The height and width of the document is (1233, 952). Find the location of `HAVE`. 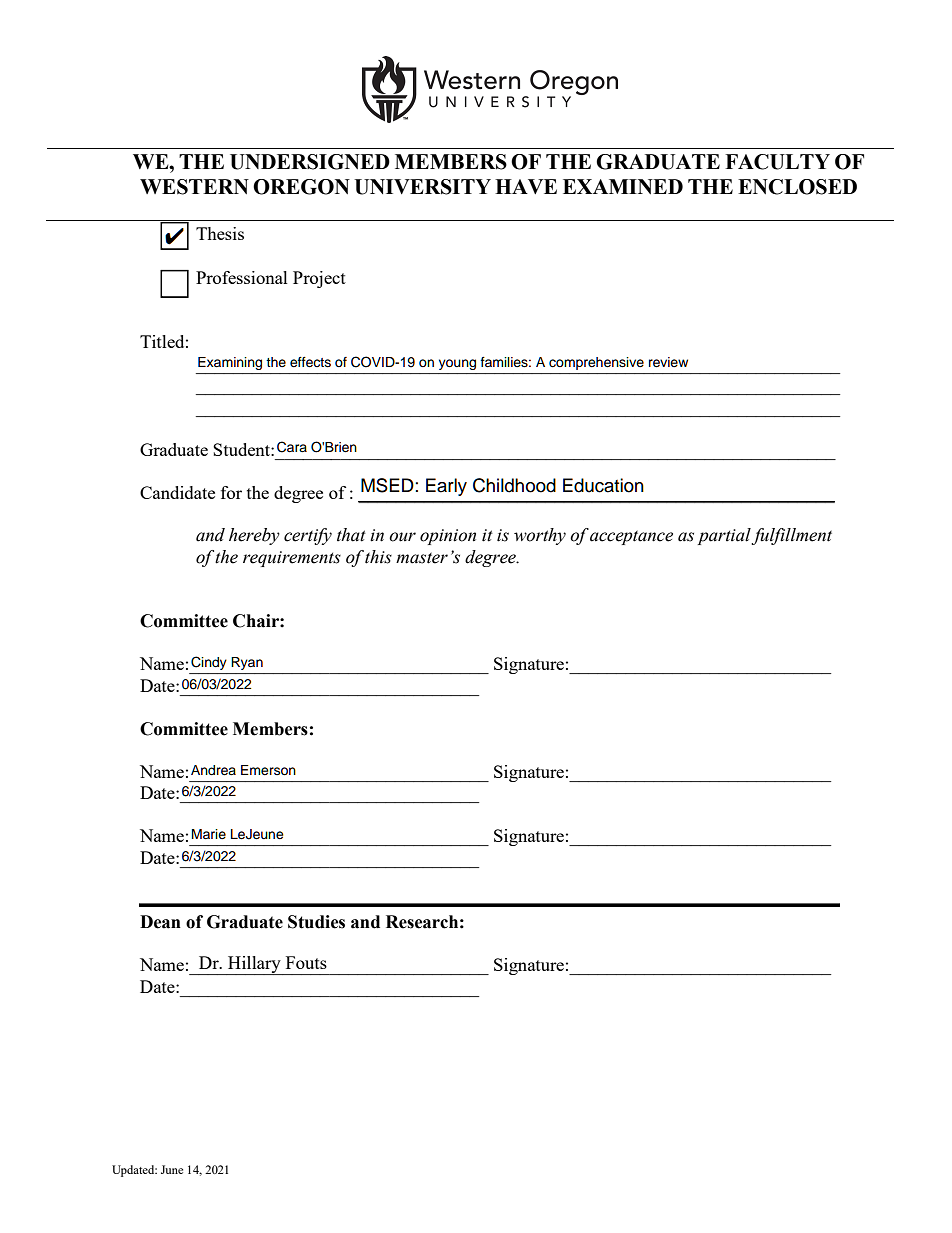

HAVE is located at coordinates (526, 186).
